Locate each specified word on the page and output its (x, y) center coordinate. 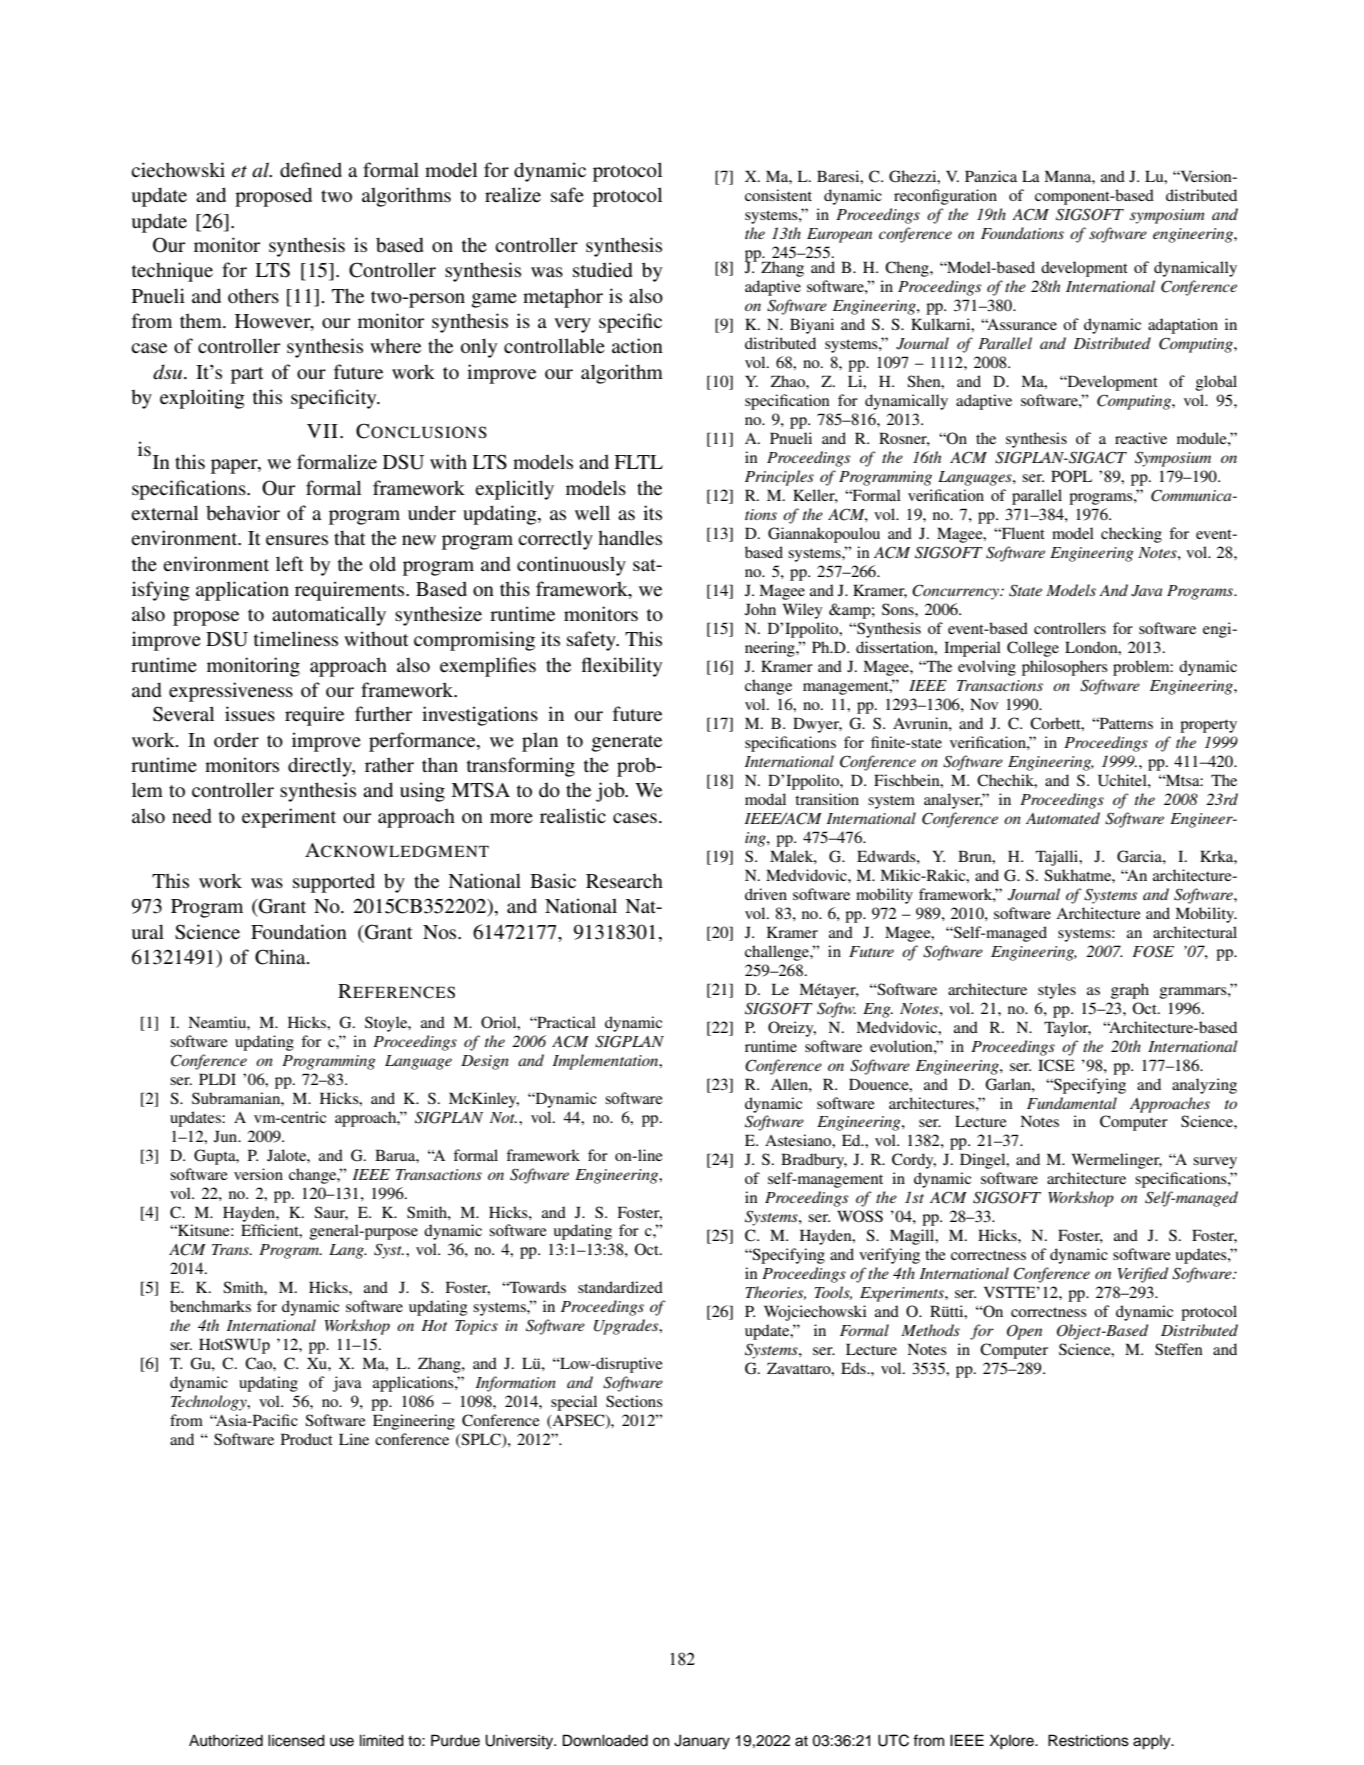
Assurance (1021, 324)
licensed (296, 1740)
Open (1024, 1332)
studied (603, 270)
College (1033, 649)
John (760, 609)
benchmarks (210, 1306)
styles (1057, 991)
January (702, 1742)
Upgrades (627, 1327)
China (281, 957)
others (253, 296)
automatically (329, 616)
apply (1153, 1742)
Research (624, 881)
